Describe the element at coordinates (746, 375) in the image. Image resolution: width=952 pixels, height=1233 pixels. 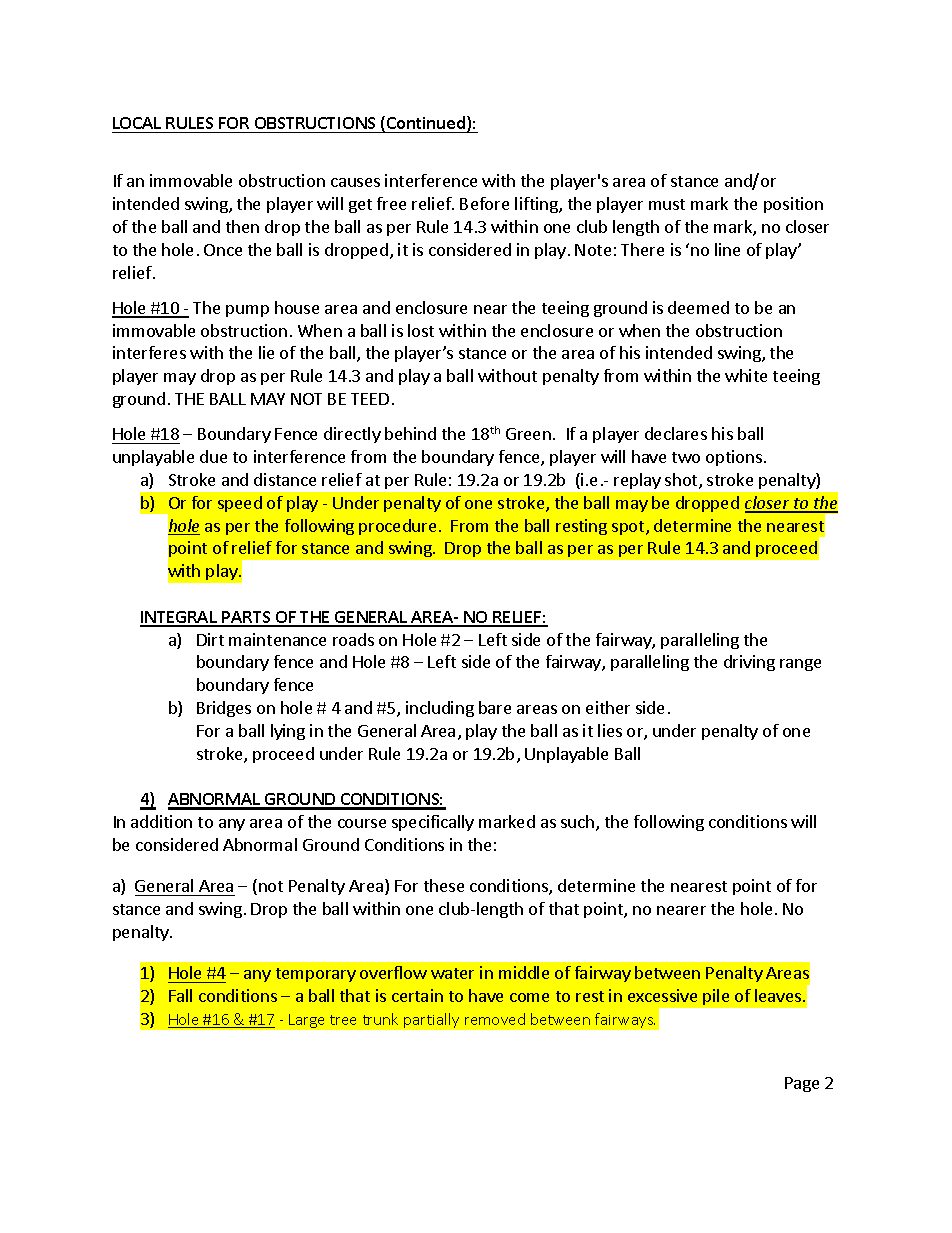
I see `white` at that location.
